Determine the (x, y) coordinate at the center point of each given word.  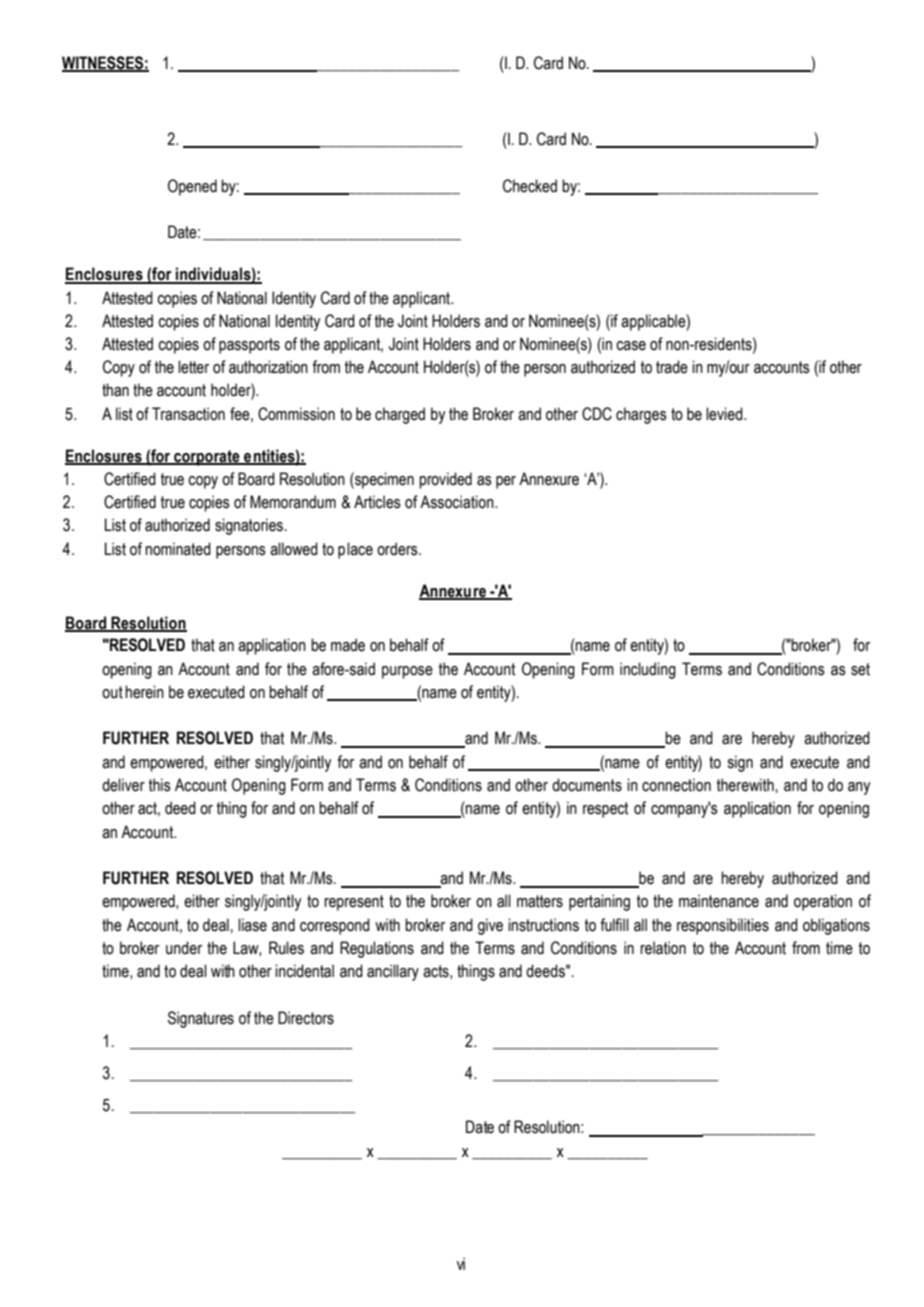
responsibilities (723, 926)
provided (445, 480)
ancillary (393, 972)
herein (144, 692)
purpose (407, 672)
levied (725, 414)
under (184, 948)
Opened (192, 187)
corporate (207, 458)
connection (676, 785)
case (631, 346)
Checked (530, 186)
